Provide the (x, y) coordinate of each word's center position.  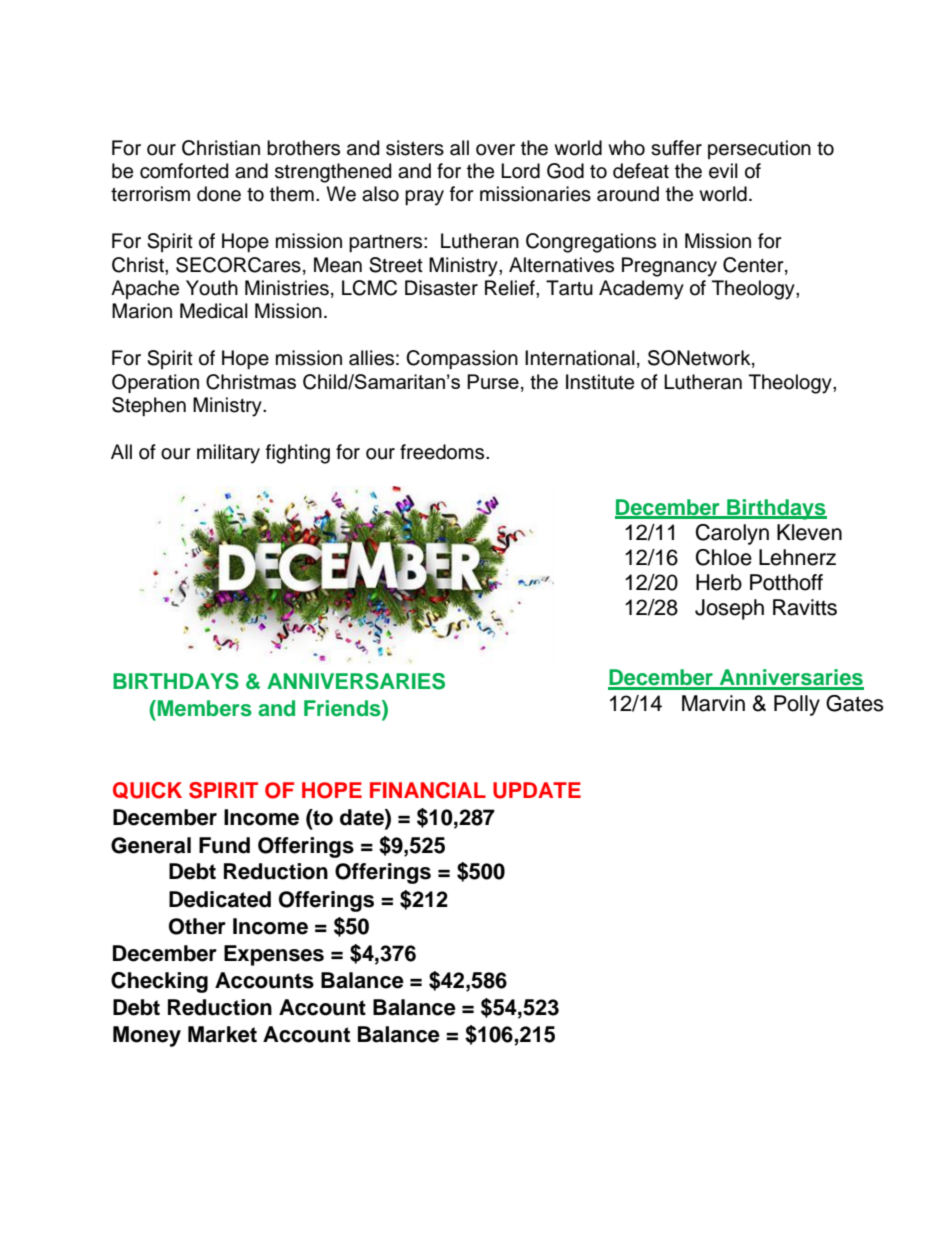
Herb (719, 582)
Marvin (713, 703)
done (219, 194)
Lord (520, 171)
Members (203, 708)
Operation (155, 383)
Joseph (729, 609)
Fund (224, 845)
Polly (797, 705)
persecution (759, 149)
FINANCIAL (428, 790)
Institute (600, 382)
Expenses (274, 955)
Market (222, 1034)
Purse (493, 381)
